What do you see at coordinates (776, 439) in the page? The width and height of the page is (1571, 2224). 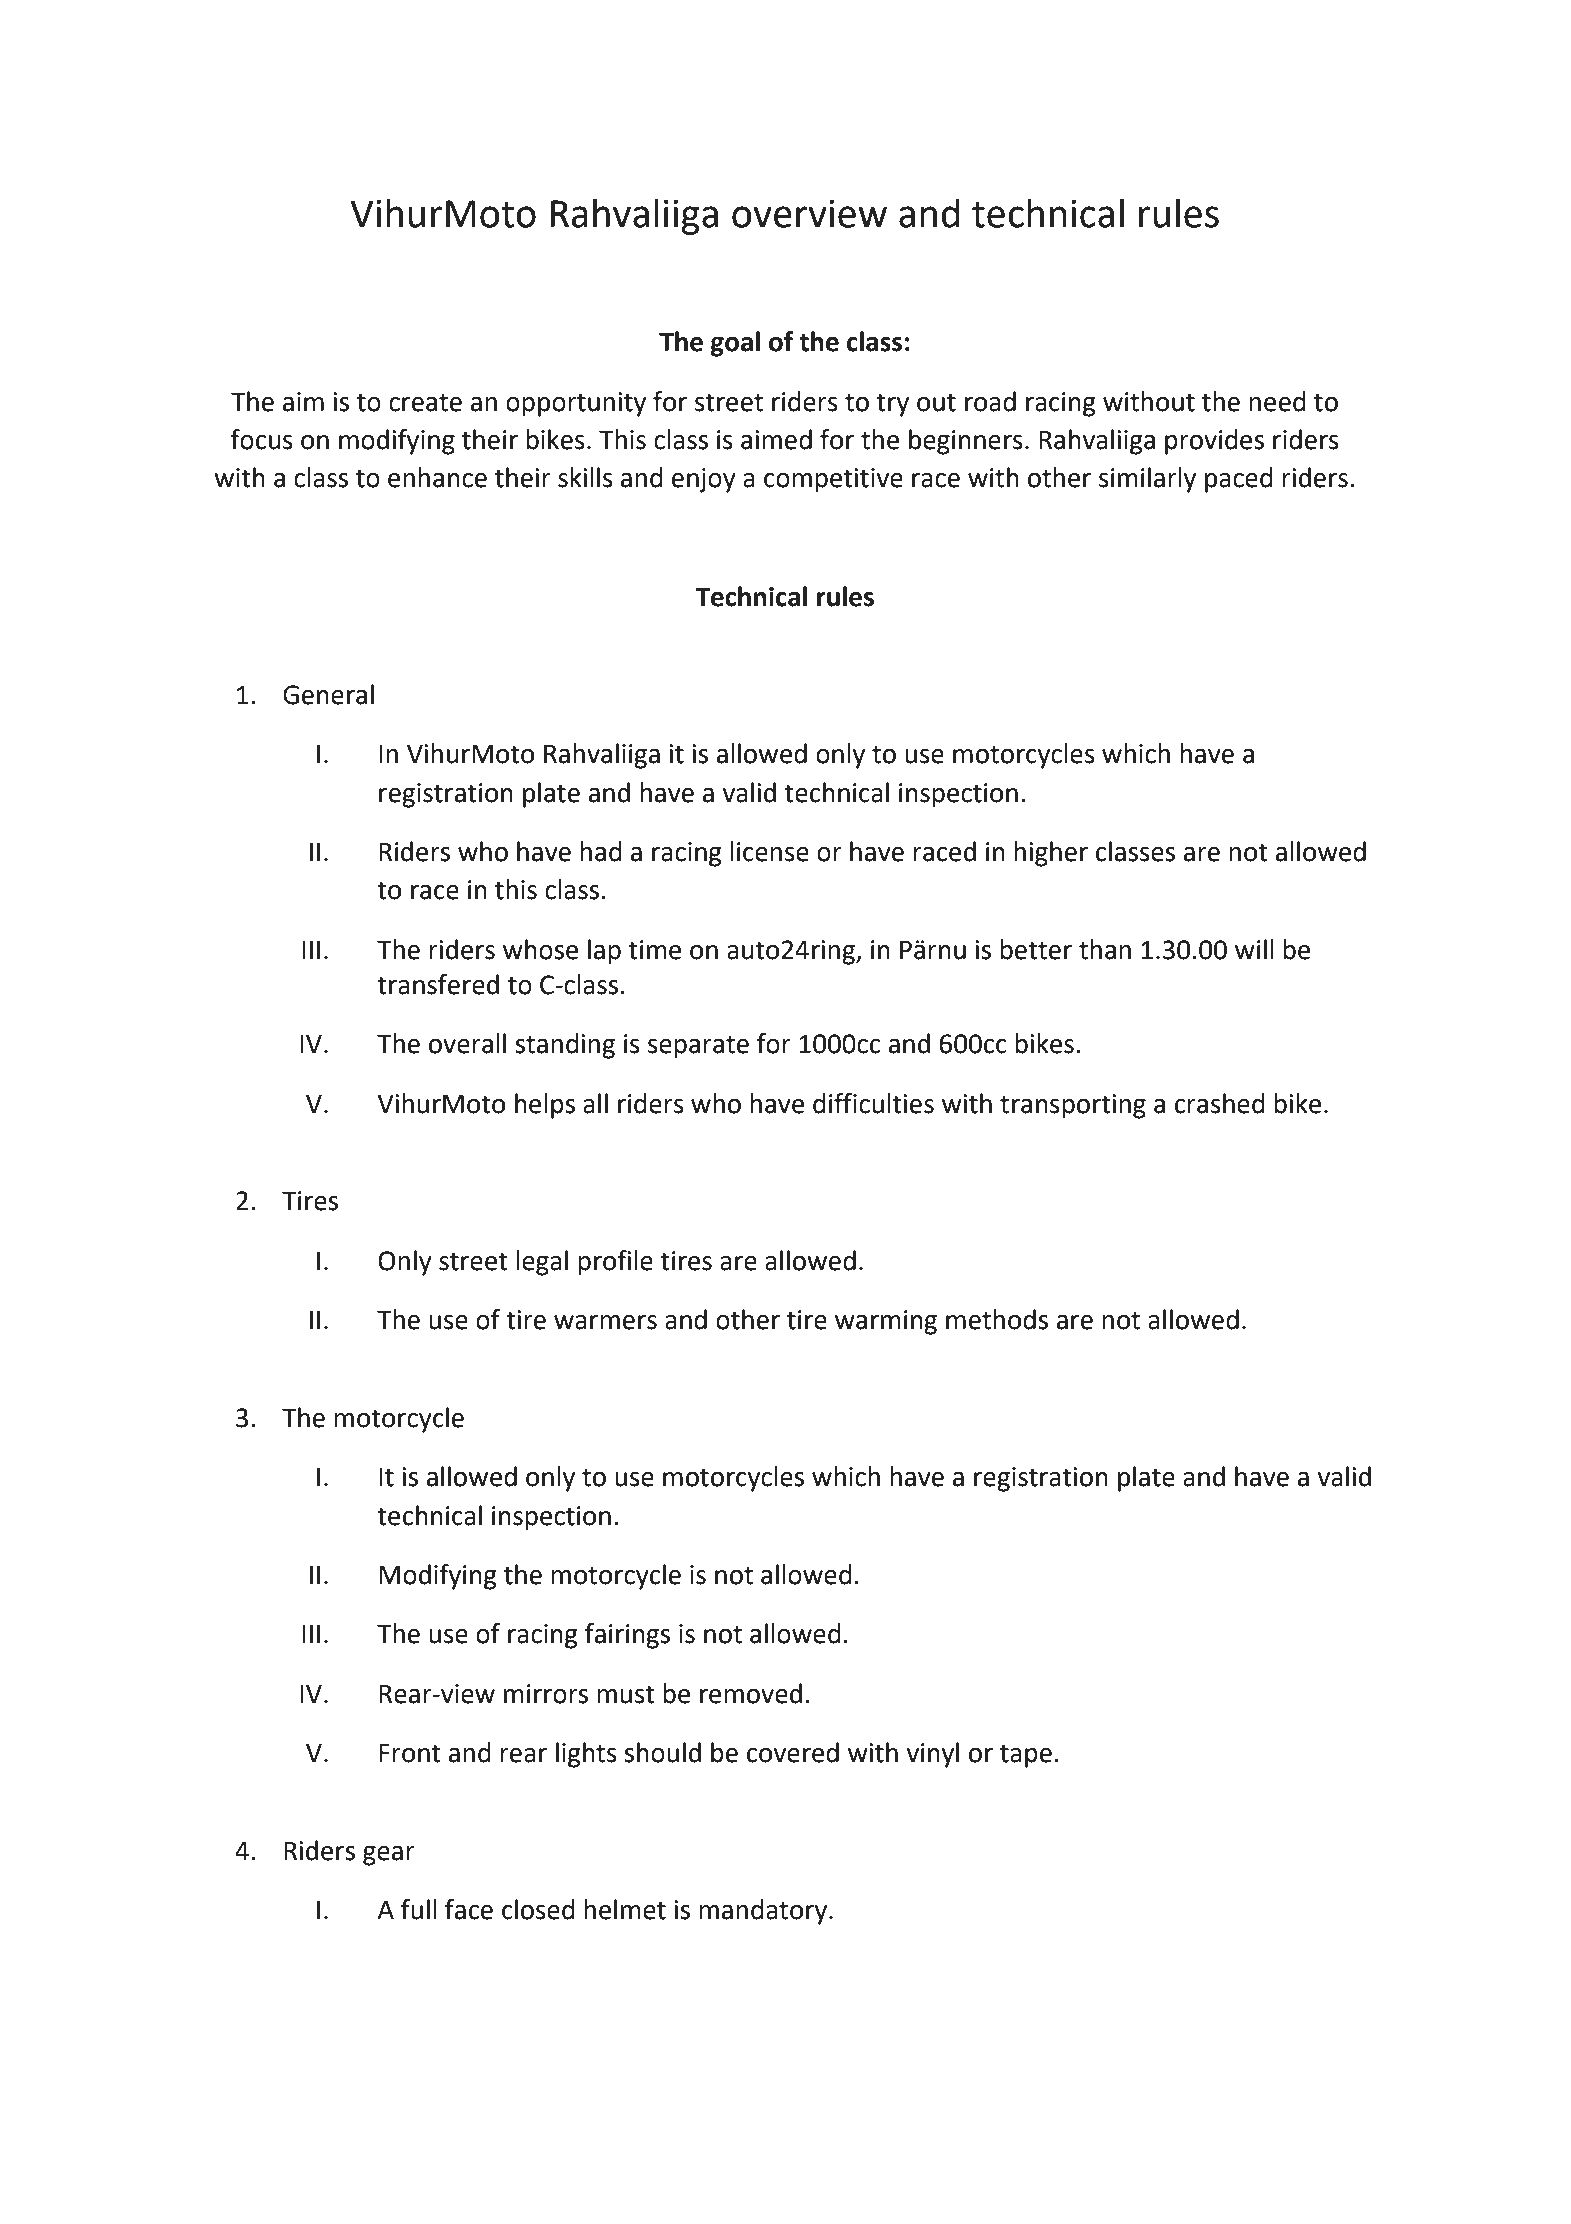 I see `aimed` at bounding box center [776, 439].
